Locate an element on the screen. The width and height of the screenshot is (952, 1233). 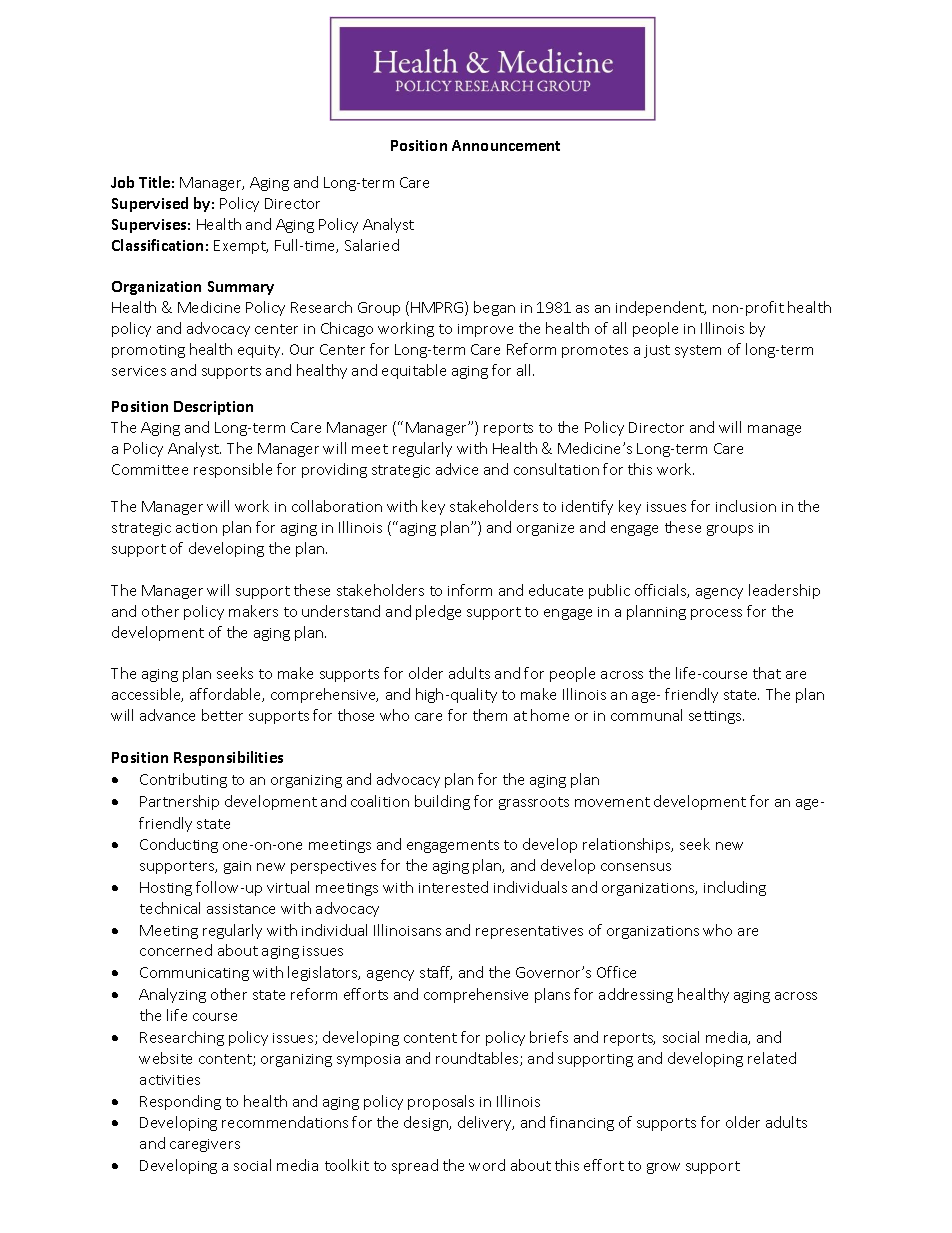
including is located at coordinates (735, 888).
